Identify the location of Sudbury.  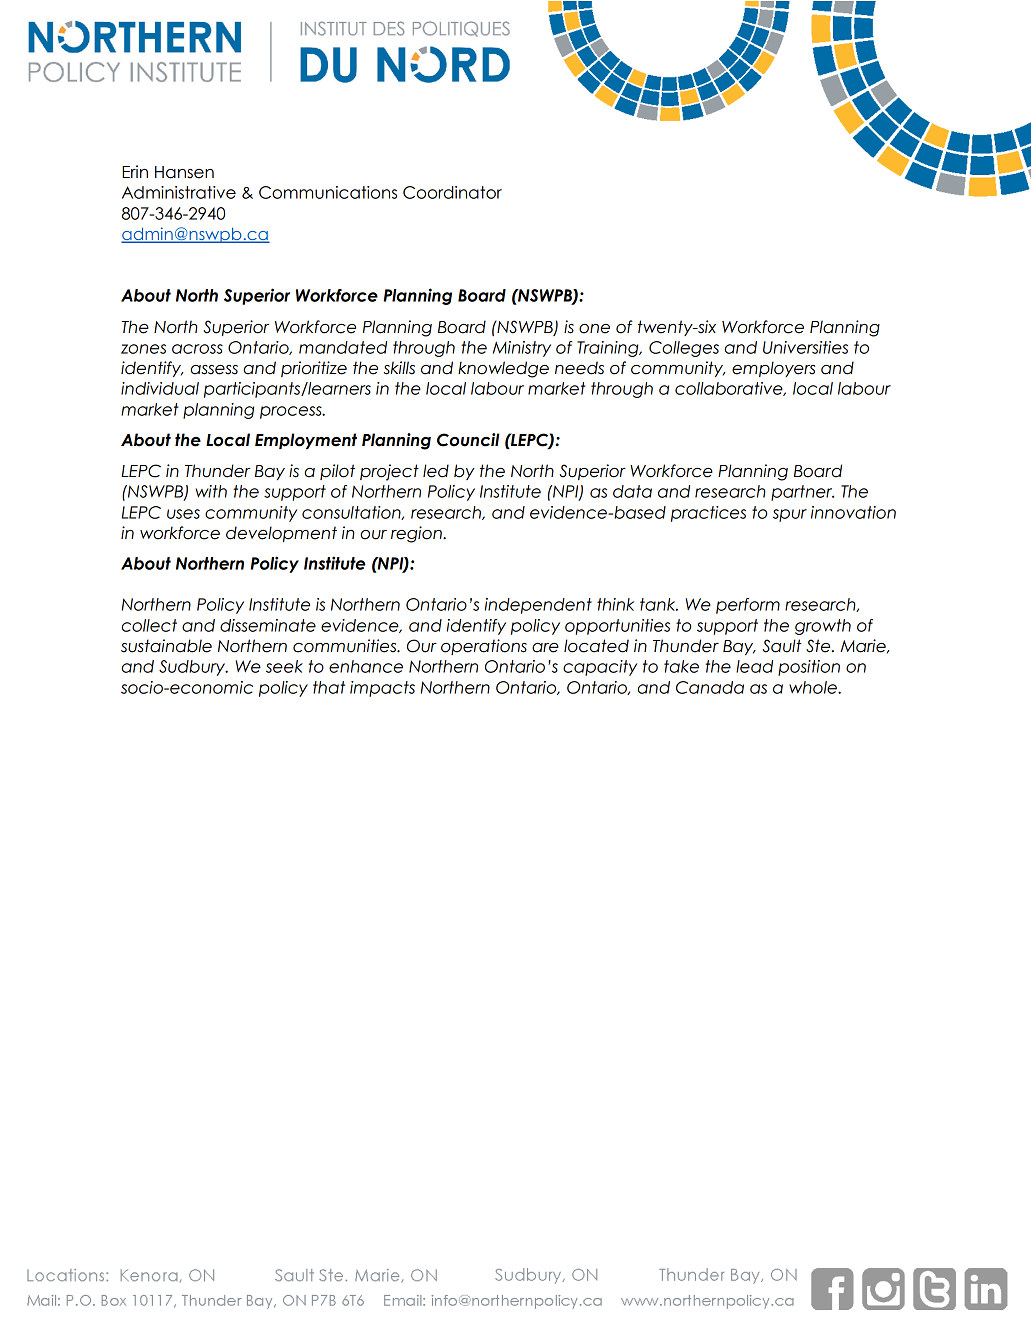
(193, 668).
